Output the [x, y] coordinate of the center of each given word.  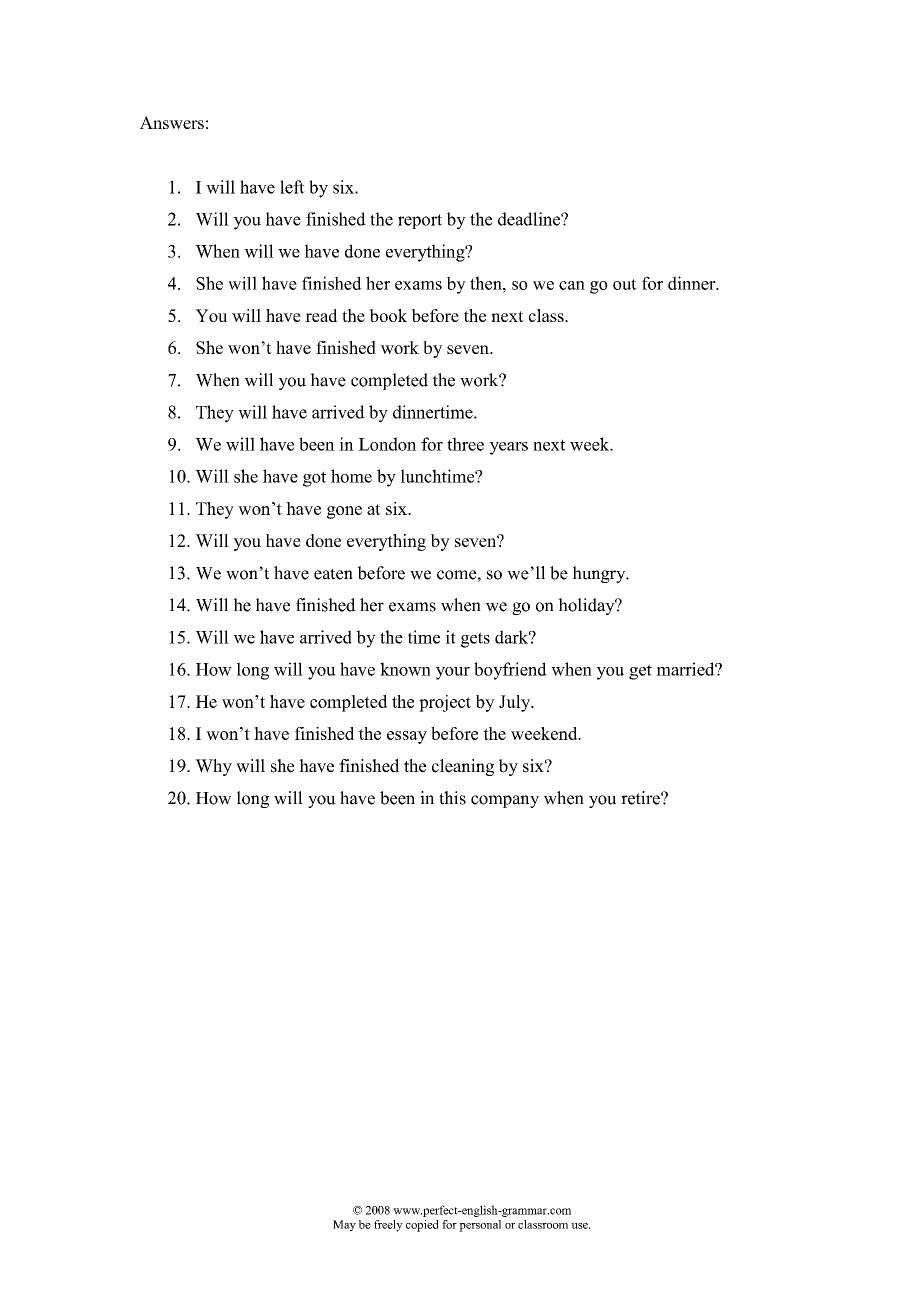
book [388, 315]
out [625, 284]
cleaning [463, 767]
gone [344, 512]
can [572, 285]
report [420, 221]
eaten [333, 574]
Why [213, 767]
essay [407, 737]
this [452, 798]
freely [388, 1226]
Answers [172, 122]
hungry [600, 574]
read [321, 315]
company [505, 801]
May [344, 1226]
